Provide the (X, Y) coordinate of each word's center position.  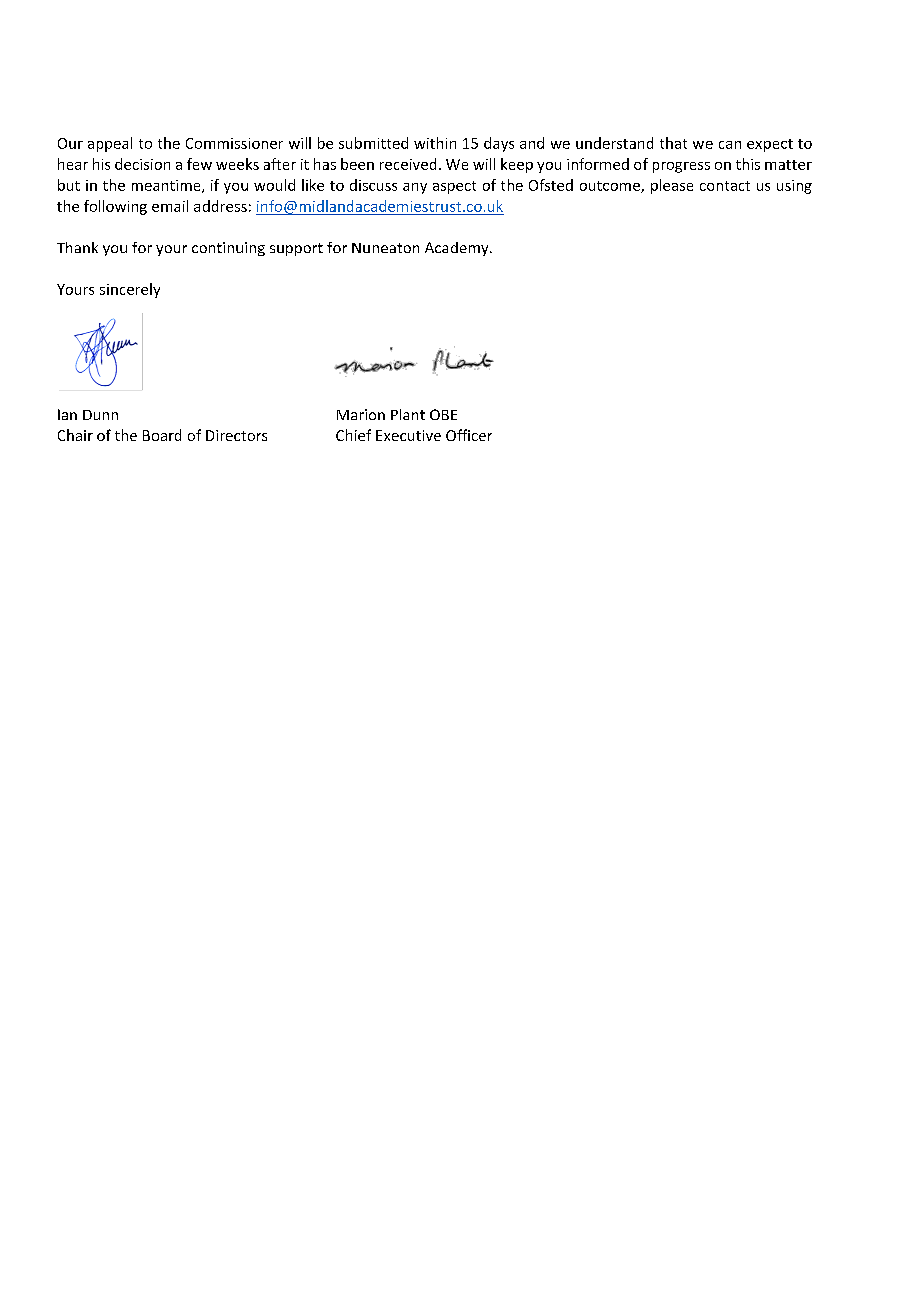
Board (162, 435)
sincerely (130, 290)
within (435, 143)
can (730, 145)
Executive (408, 435)
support (296, 249)
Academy (458, 249)
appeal (110, 144)
